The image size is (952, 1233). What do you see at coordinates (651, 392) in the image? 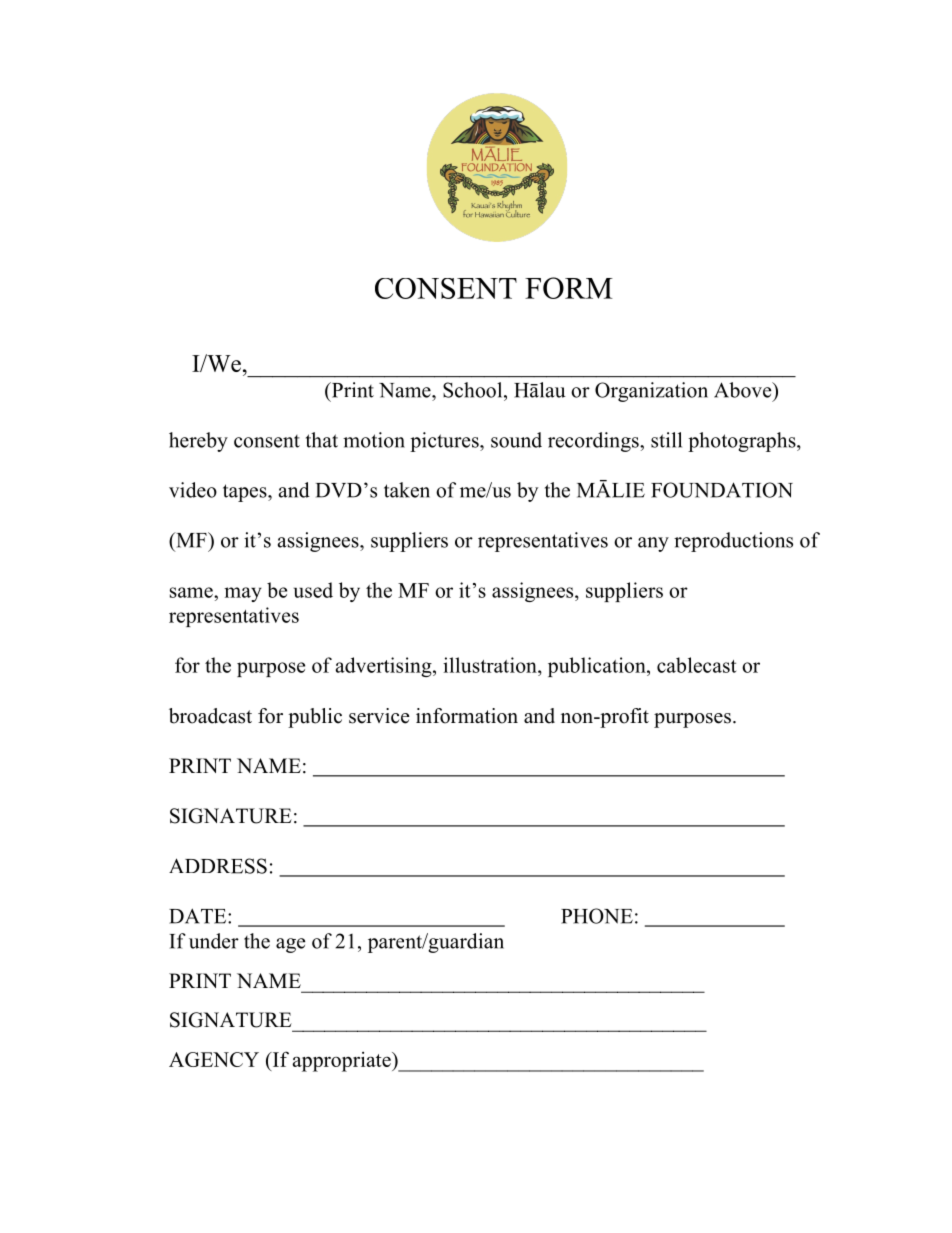
I see `Organization` at bounding box center [651, 392].
